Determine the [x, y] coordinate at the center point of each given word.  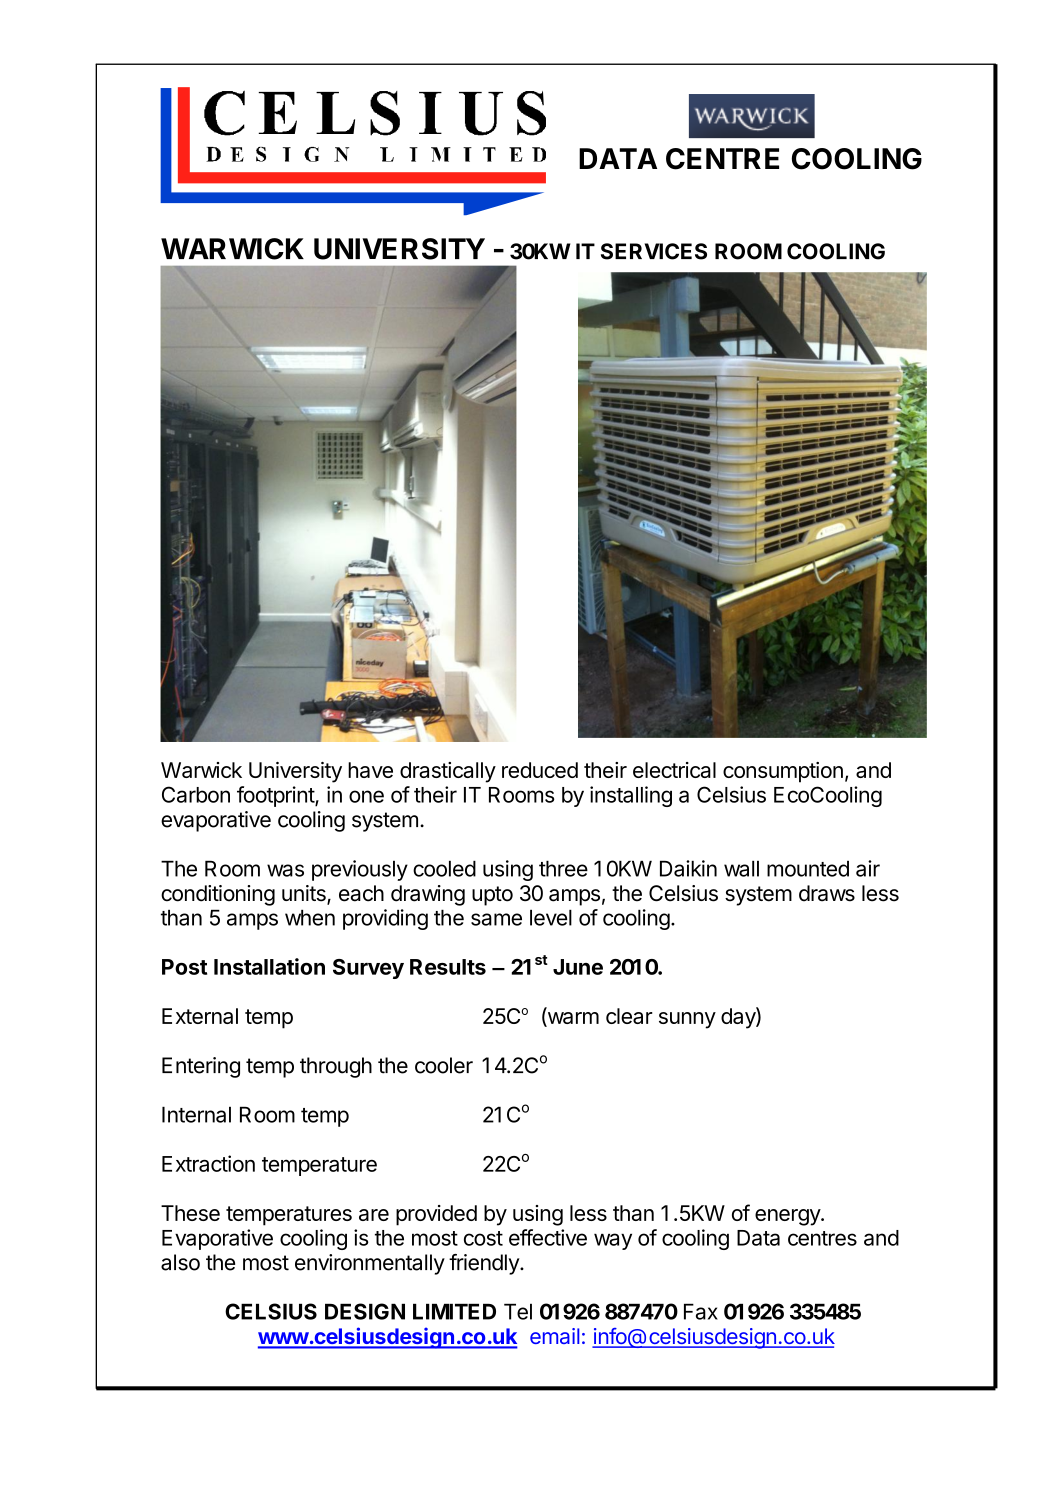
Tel [518, 1311]
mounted [808, 869]
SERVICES [654, 251]
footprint [276, 796]
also [180, 1262]
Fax [701, 1311]
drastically [448, 772]
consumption [783, 772]
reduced [540, 770]
